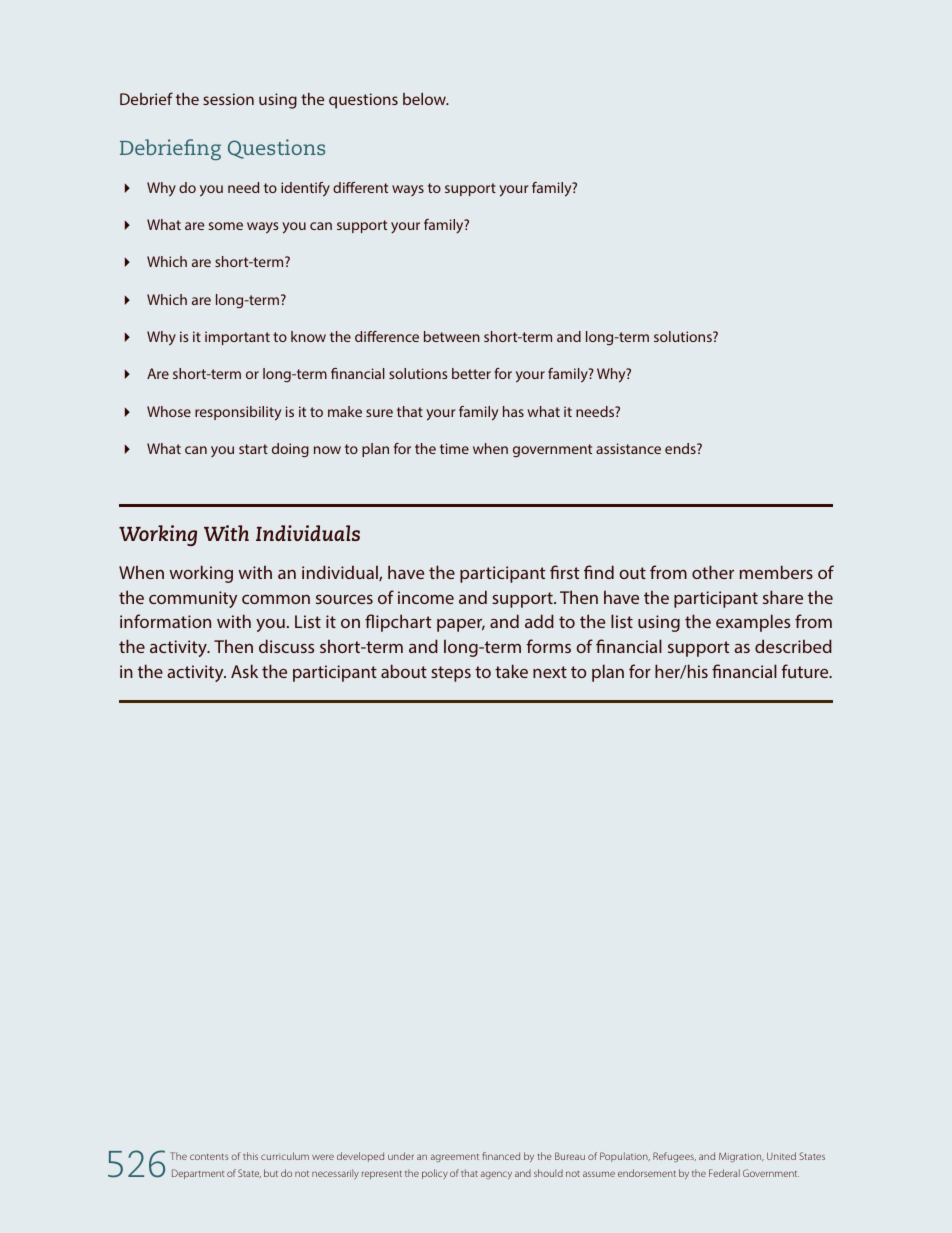 This screenshot has height=1233, width=952. What do you see at coordinates (253, 449) in the screenshot?
I see `start` at bounding box center [253, 449].
